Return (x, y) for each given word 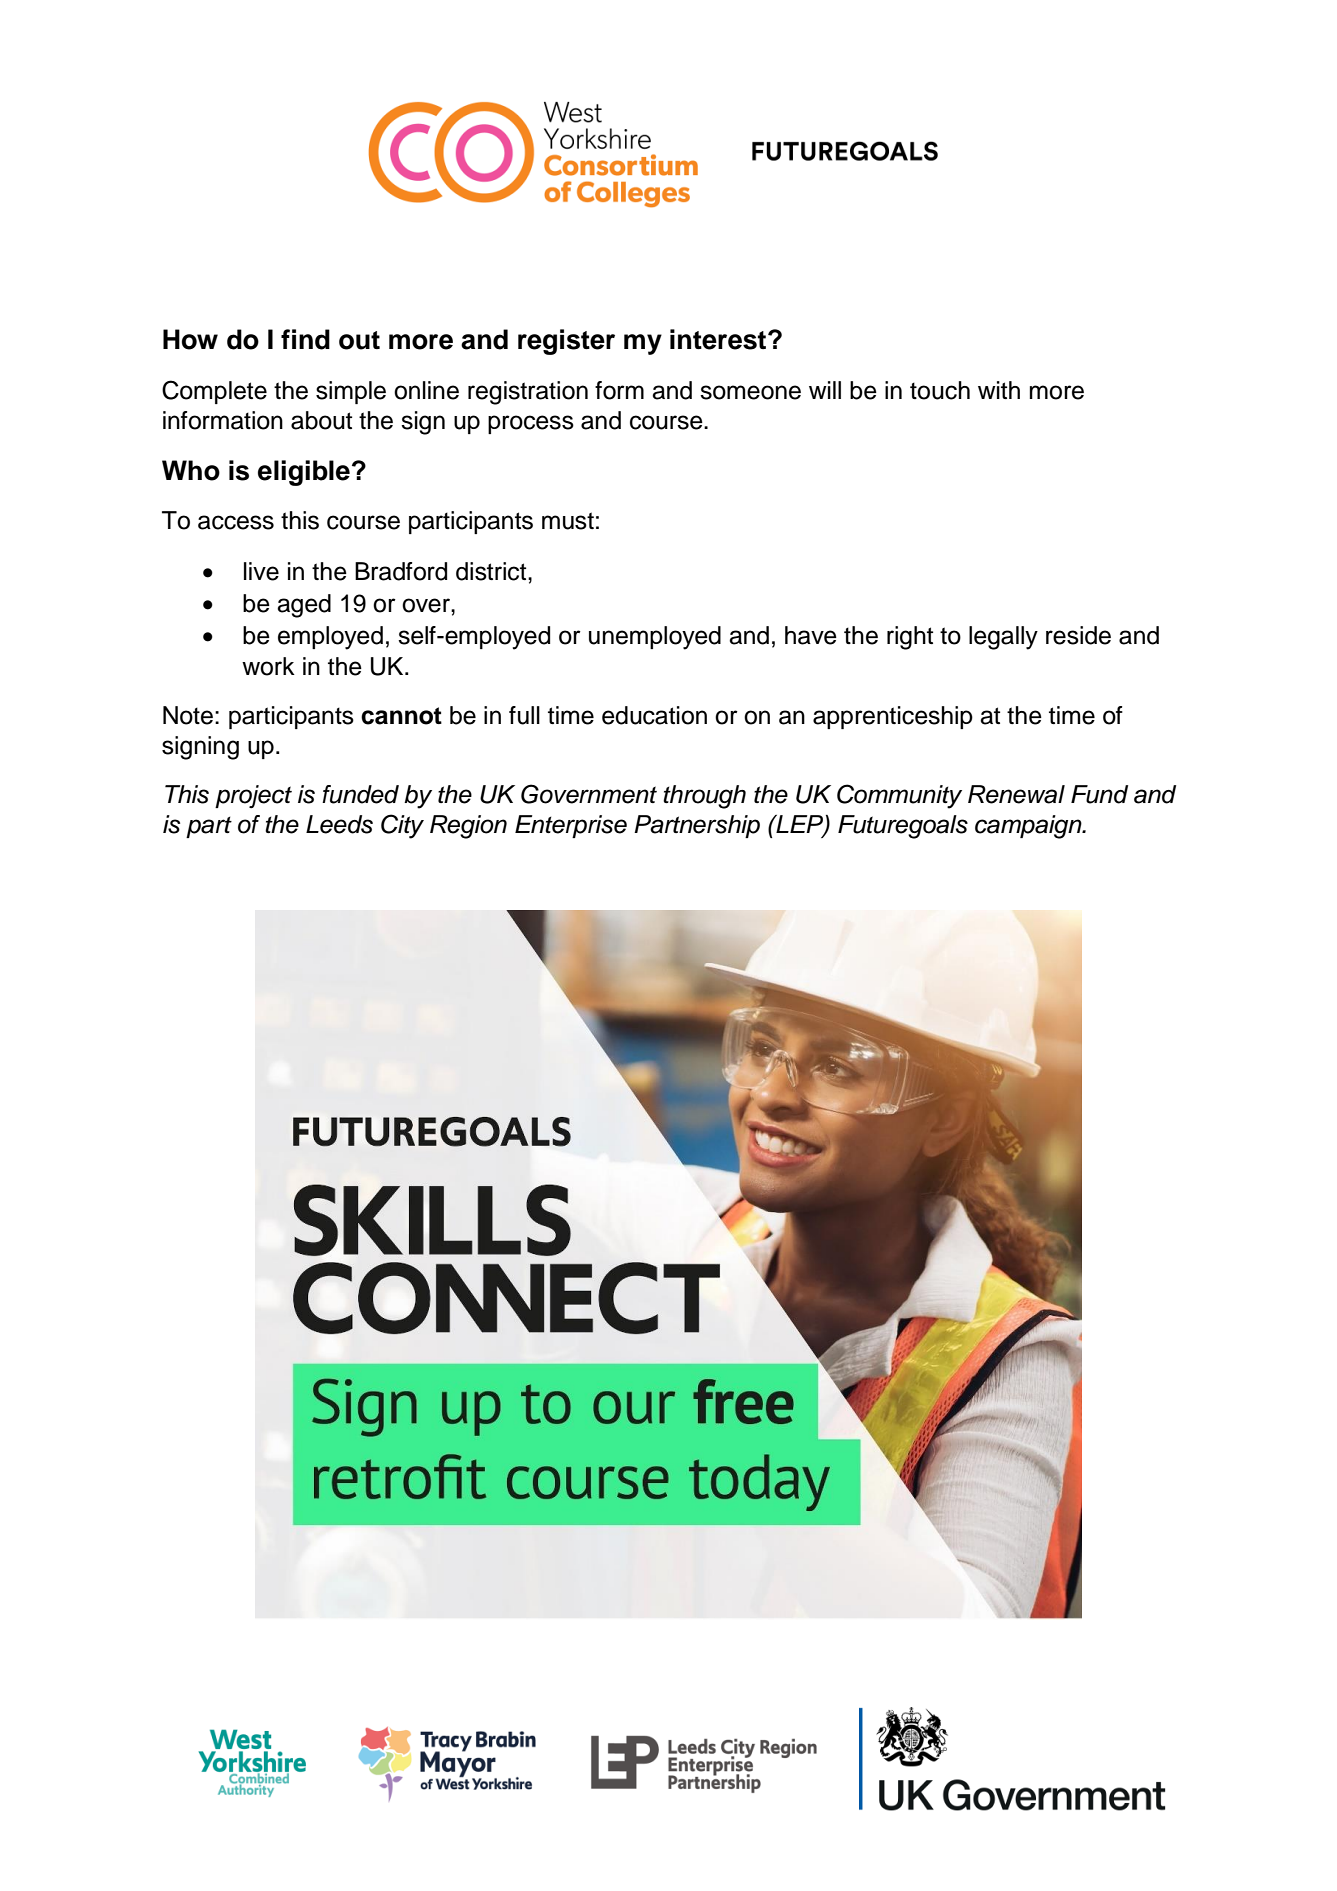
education (654, 715)
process (531, 424)
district (492, 571)
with (999, 390)
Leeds (339, 824)
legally (1003, 638)
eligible (304, 473)
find (305, 339)
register (566, 342)
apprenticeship (893, 717)
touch (940, 390)
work (268, 666)
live (261, 571)
